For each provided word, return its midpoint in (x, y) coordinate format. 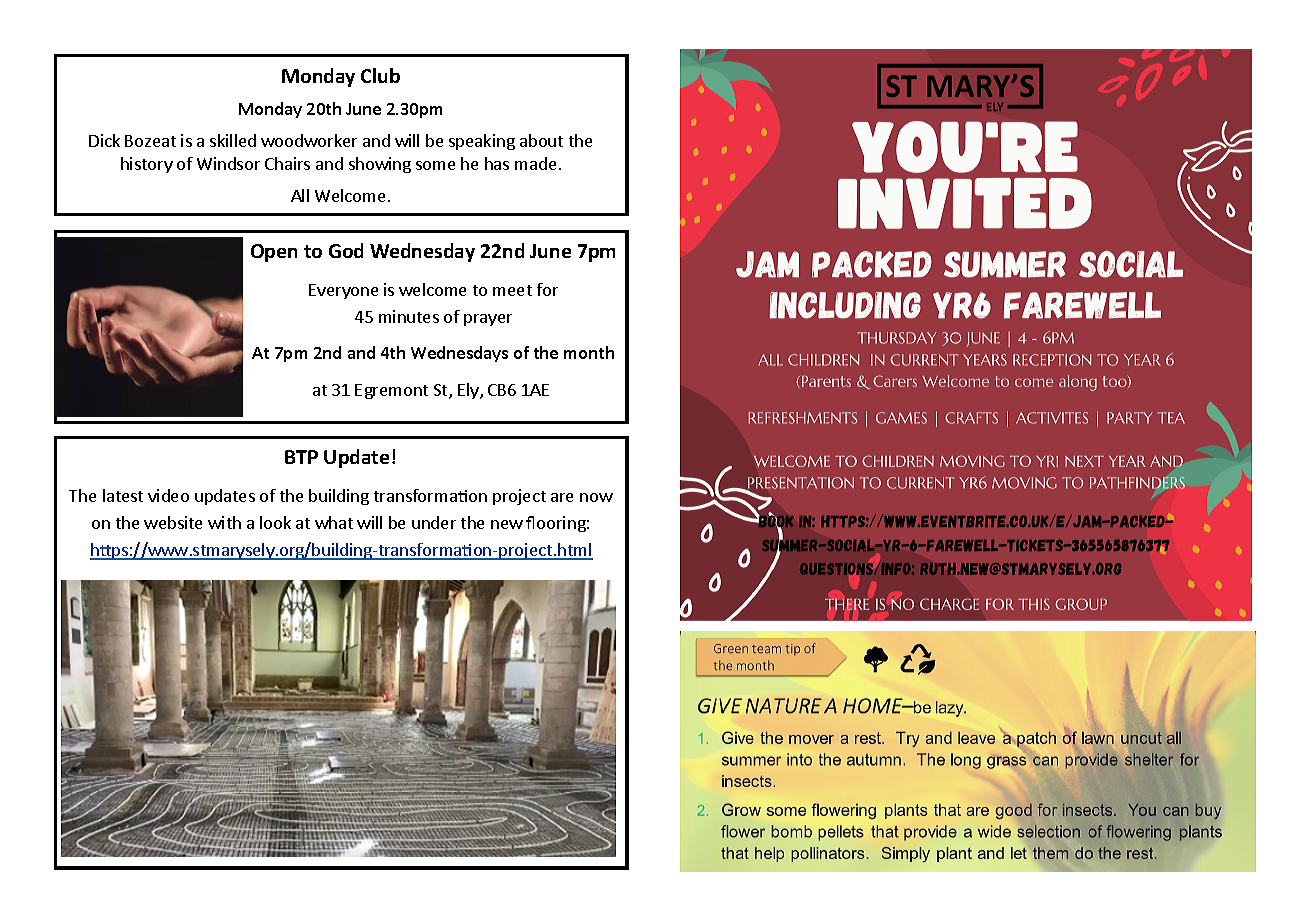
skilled (233, 140)
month (589, 352)
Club (380, 75)
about (541, 140)
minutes (409, 316)
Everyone (343, 291)
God (346, 250)
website (173, 522)
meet (512, 290)
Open (274, 253)
